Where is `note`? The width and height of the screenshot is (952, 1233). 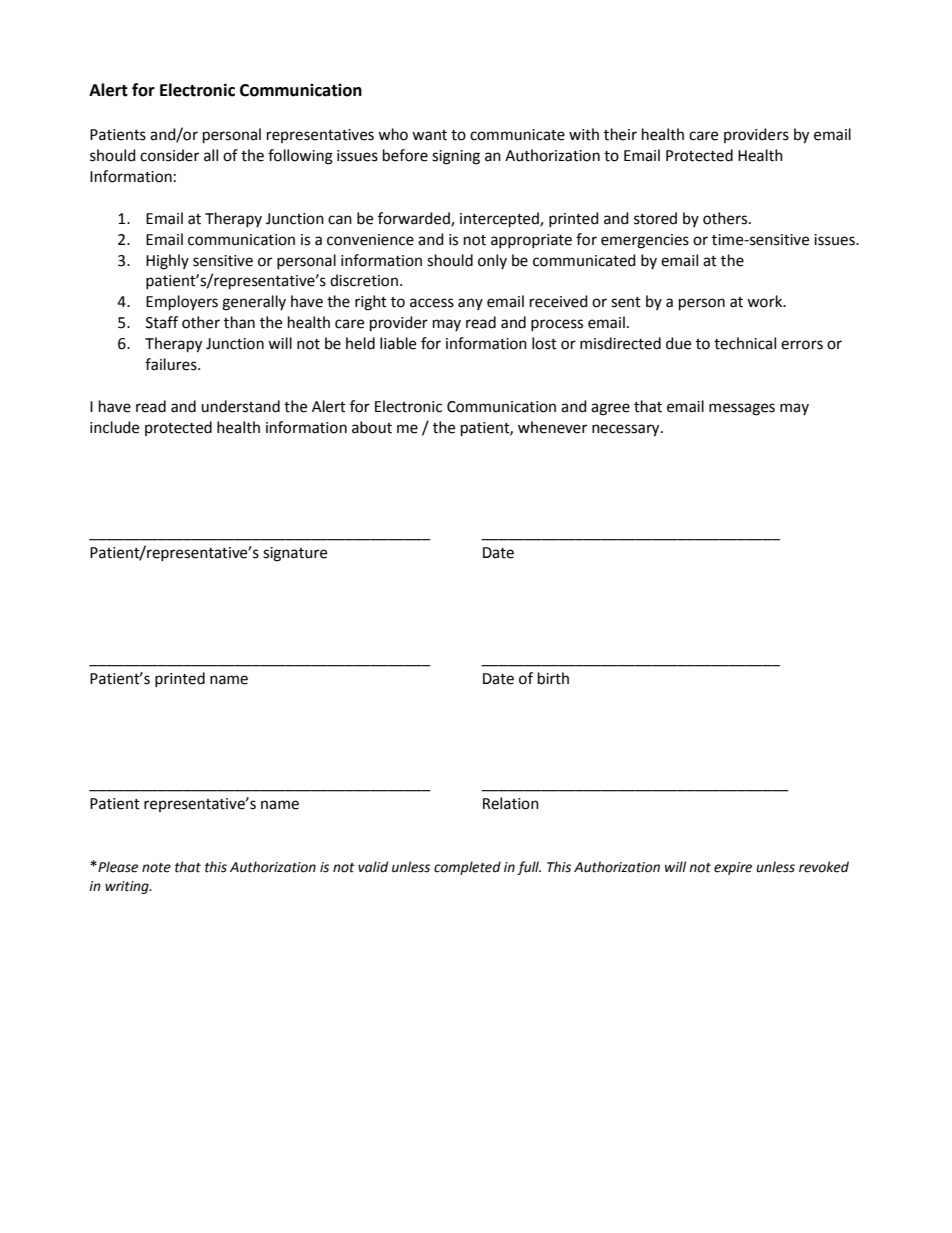
note is located at coordinates (156, 868).
